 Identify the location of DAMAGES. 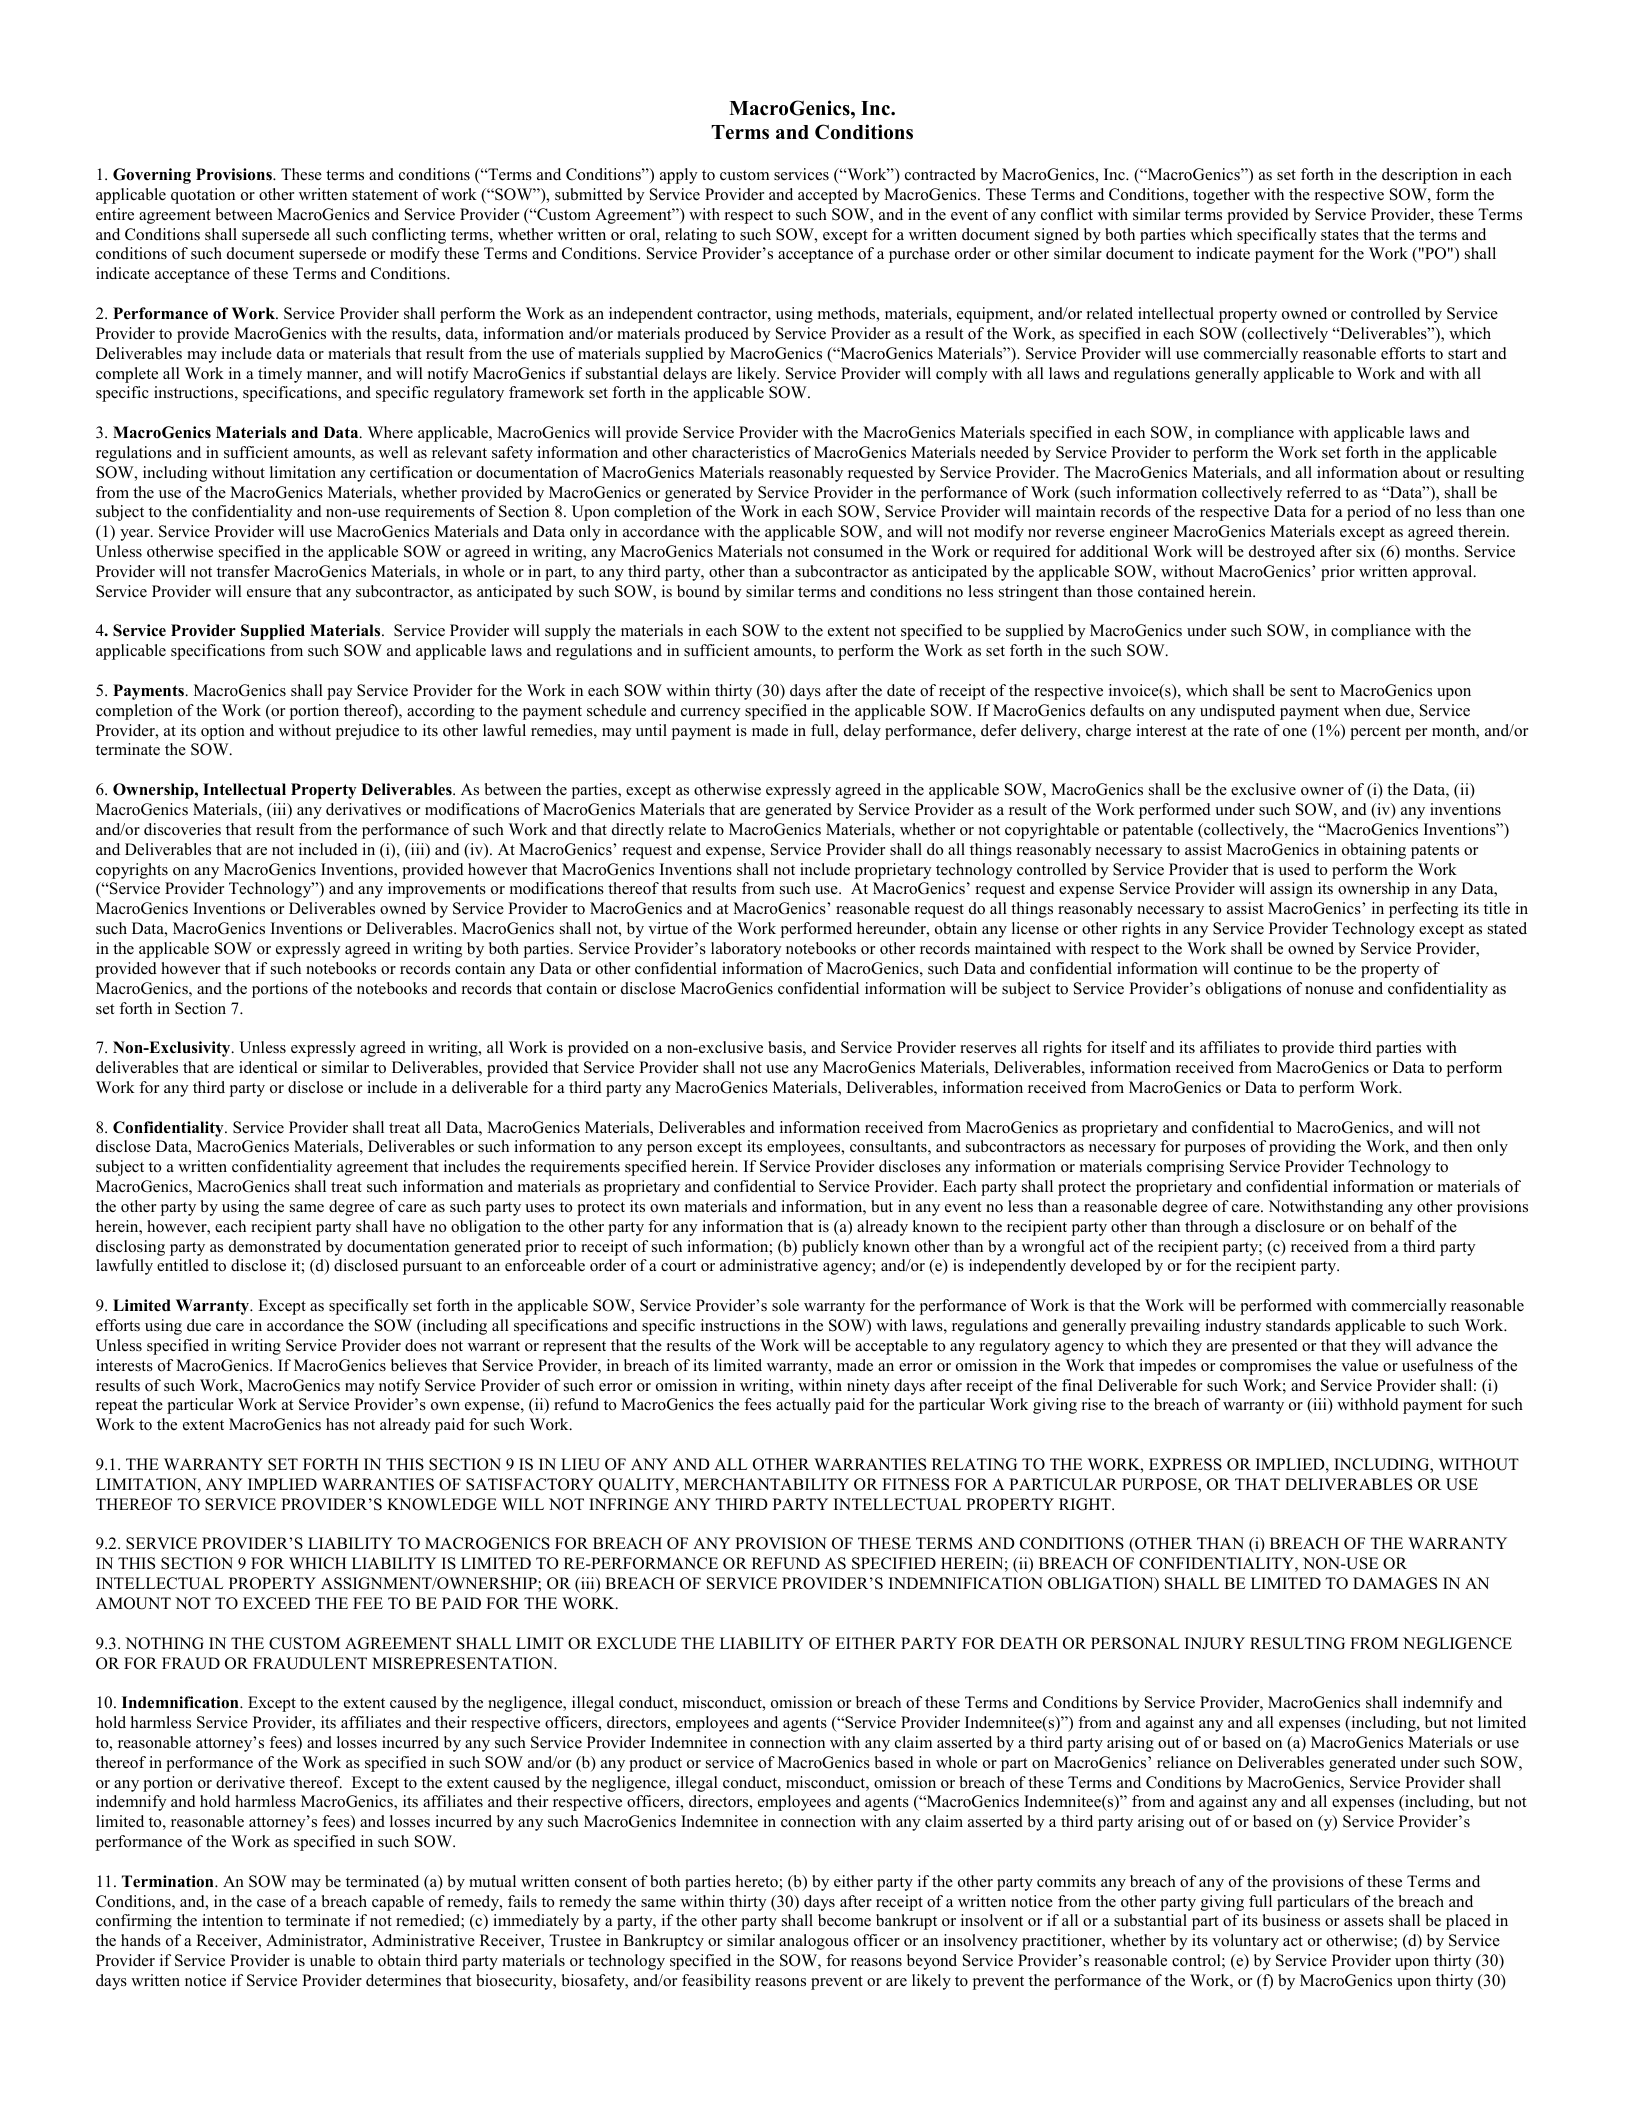
(1395, 1583).
